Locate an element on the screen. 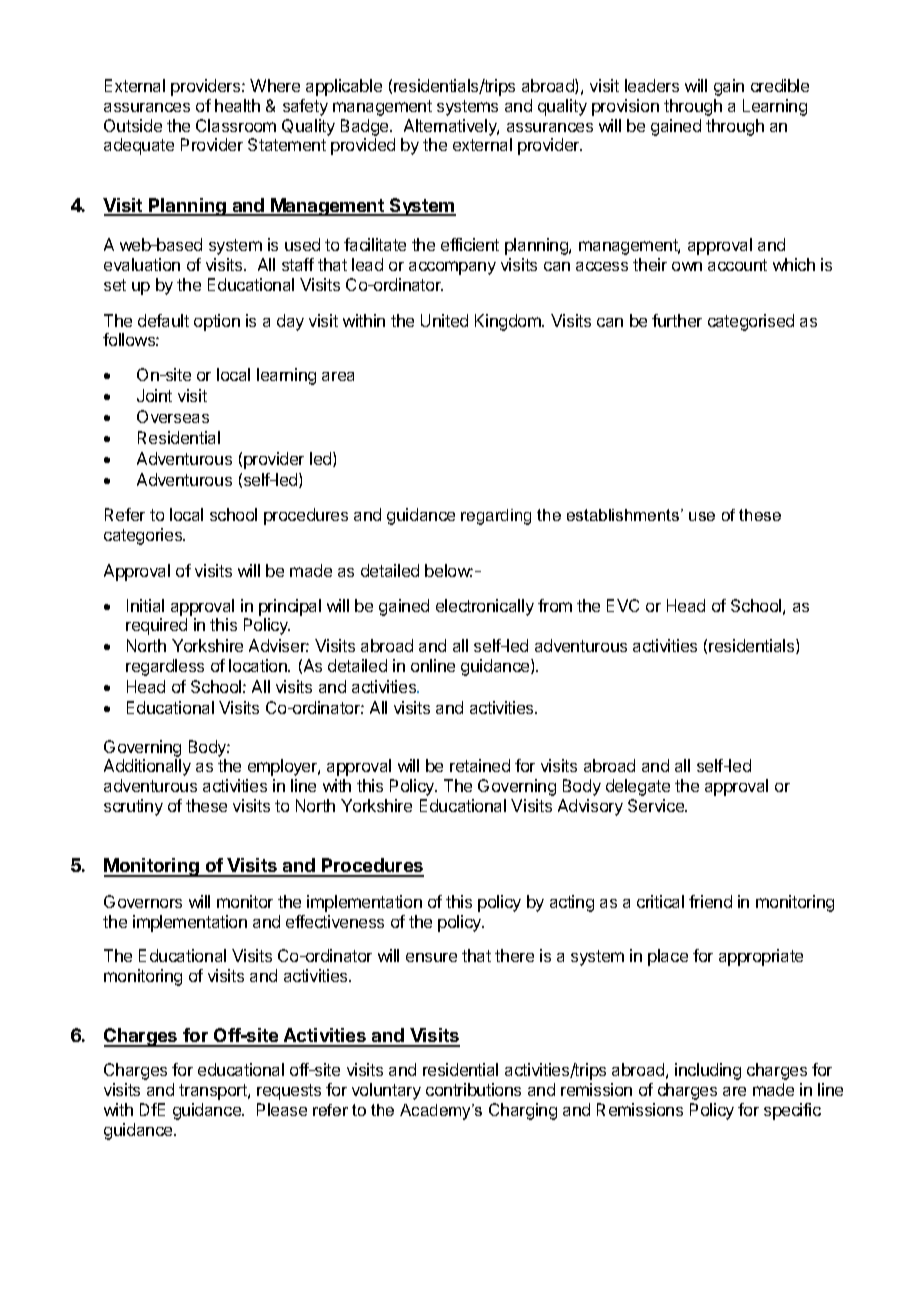 The width and height of the screenshot is (924, 1309). required is located at coordinates (156, 626).
